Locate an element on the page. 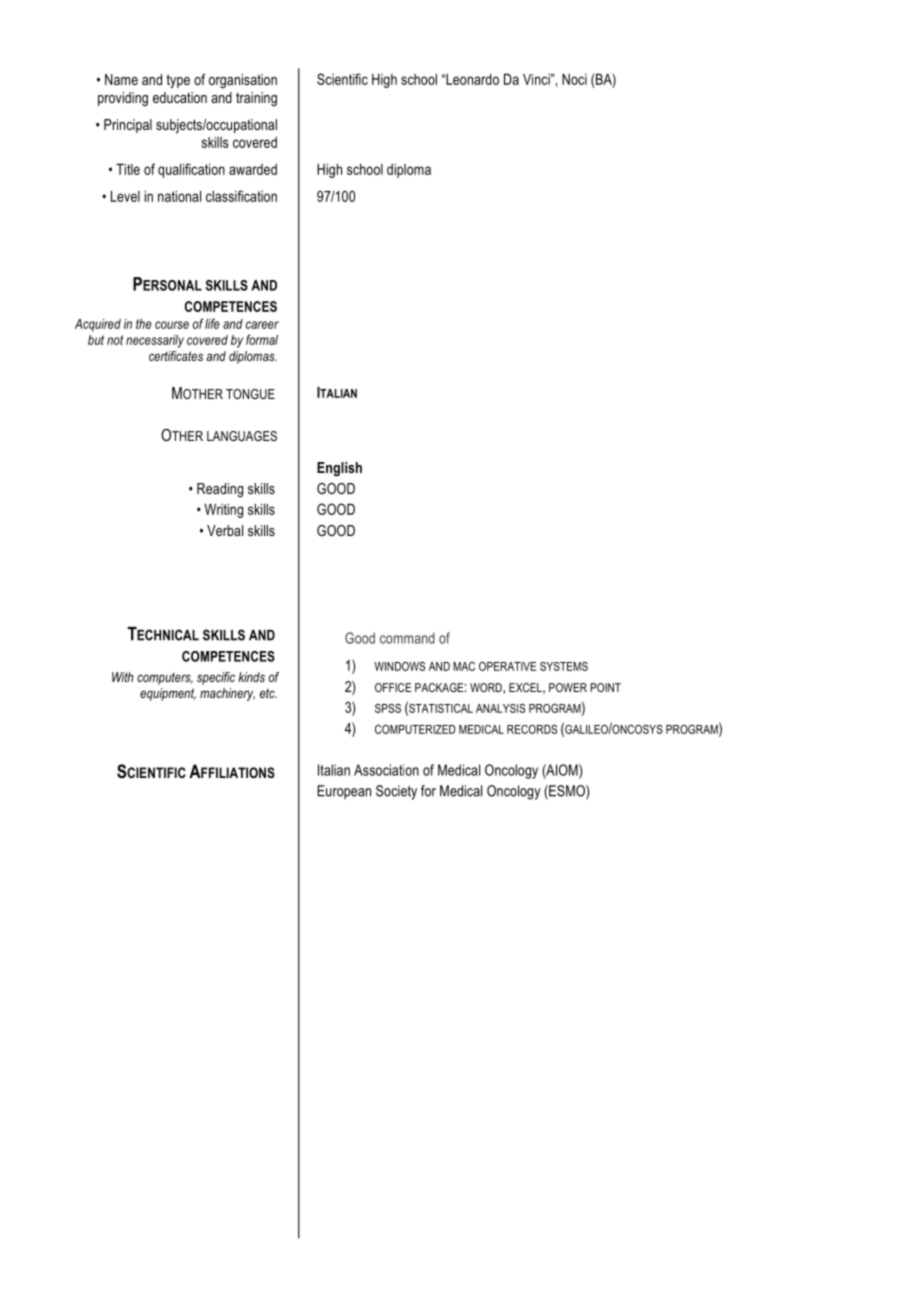  equipment is located at coordinates (168, 694).
